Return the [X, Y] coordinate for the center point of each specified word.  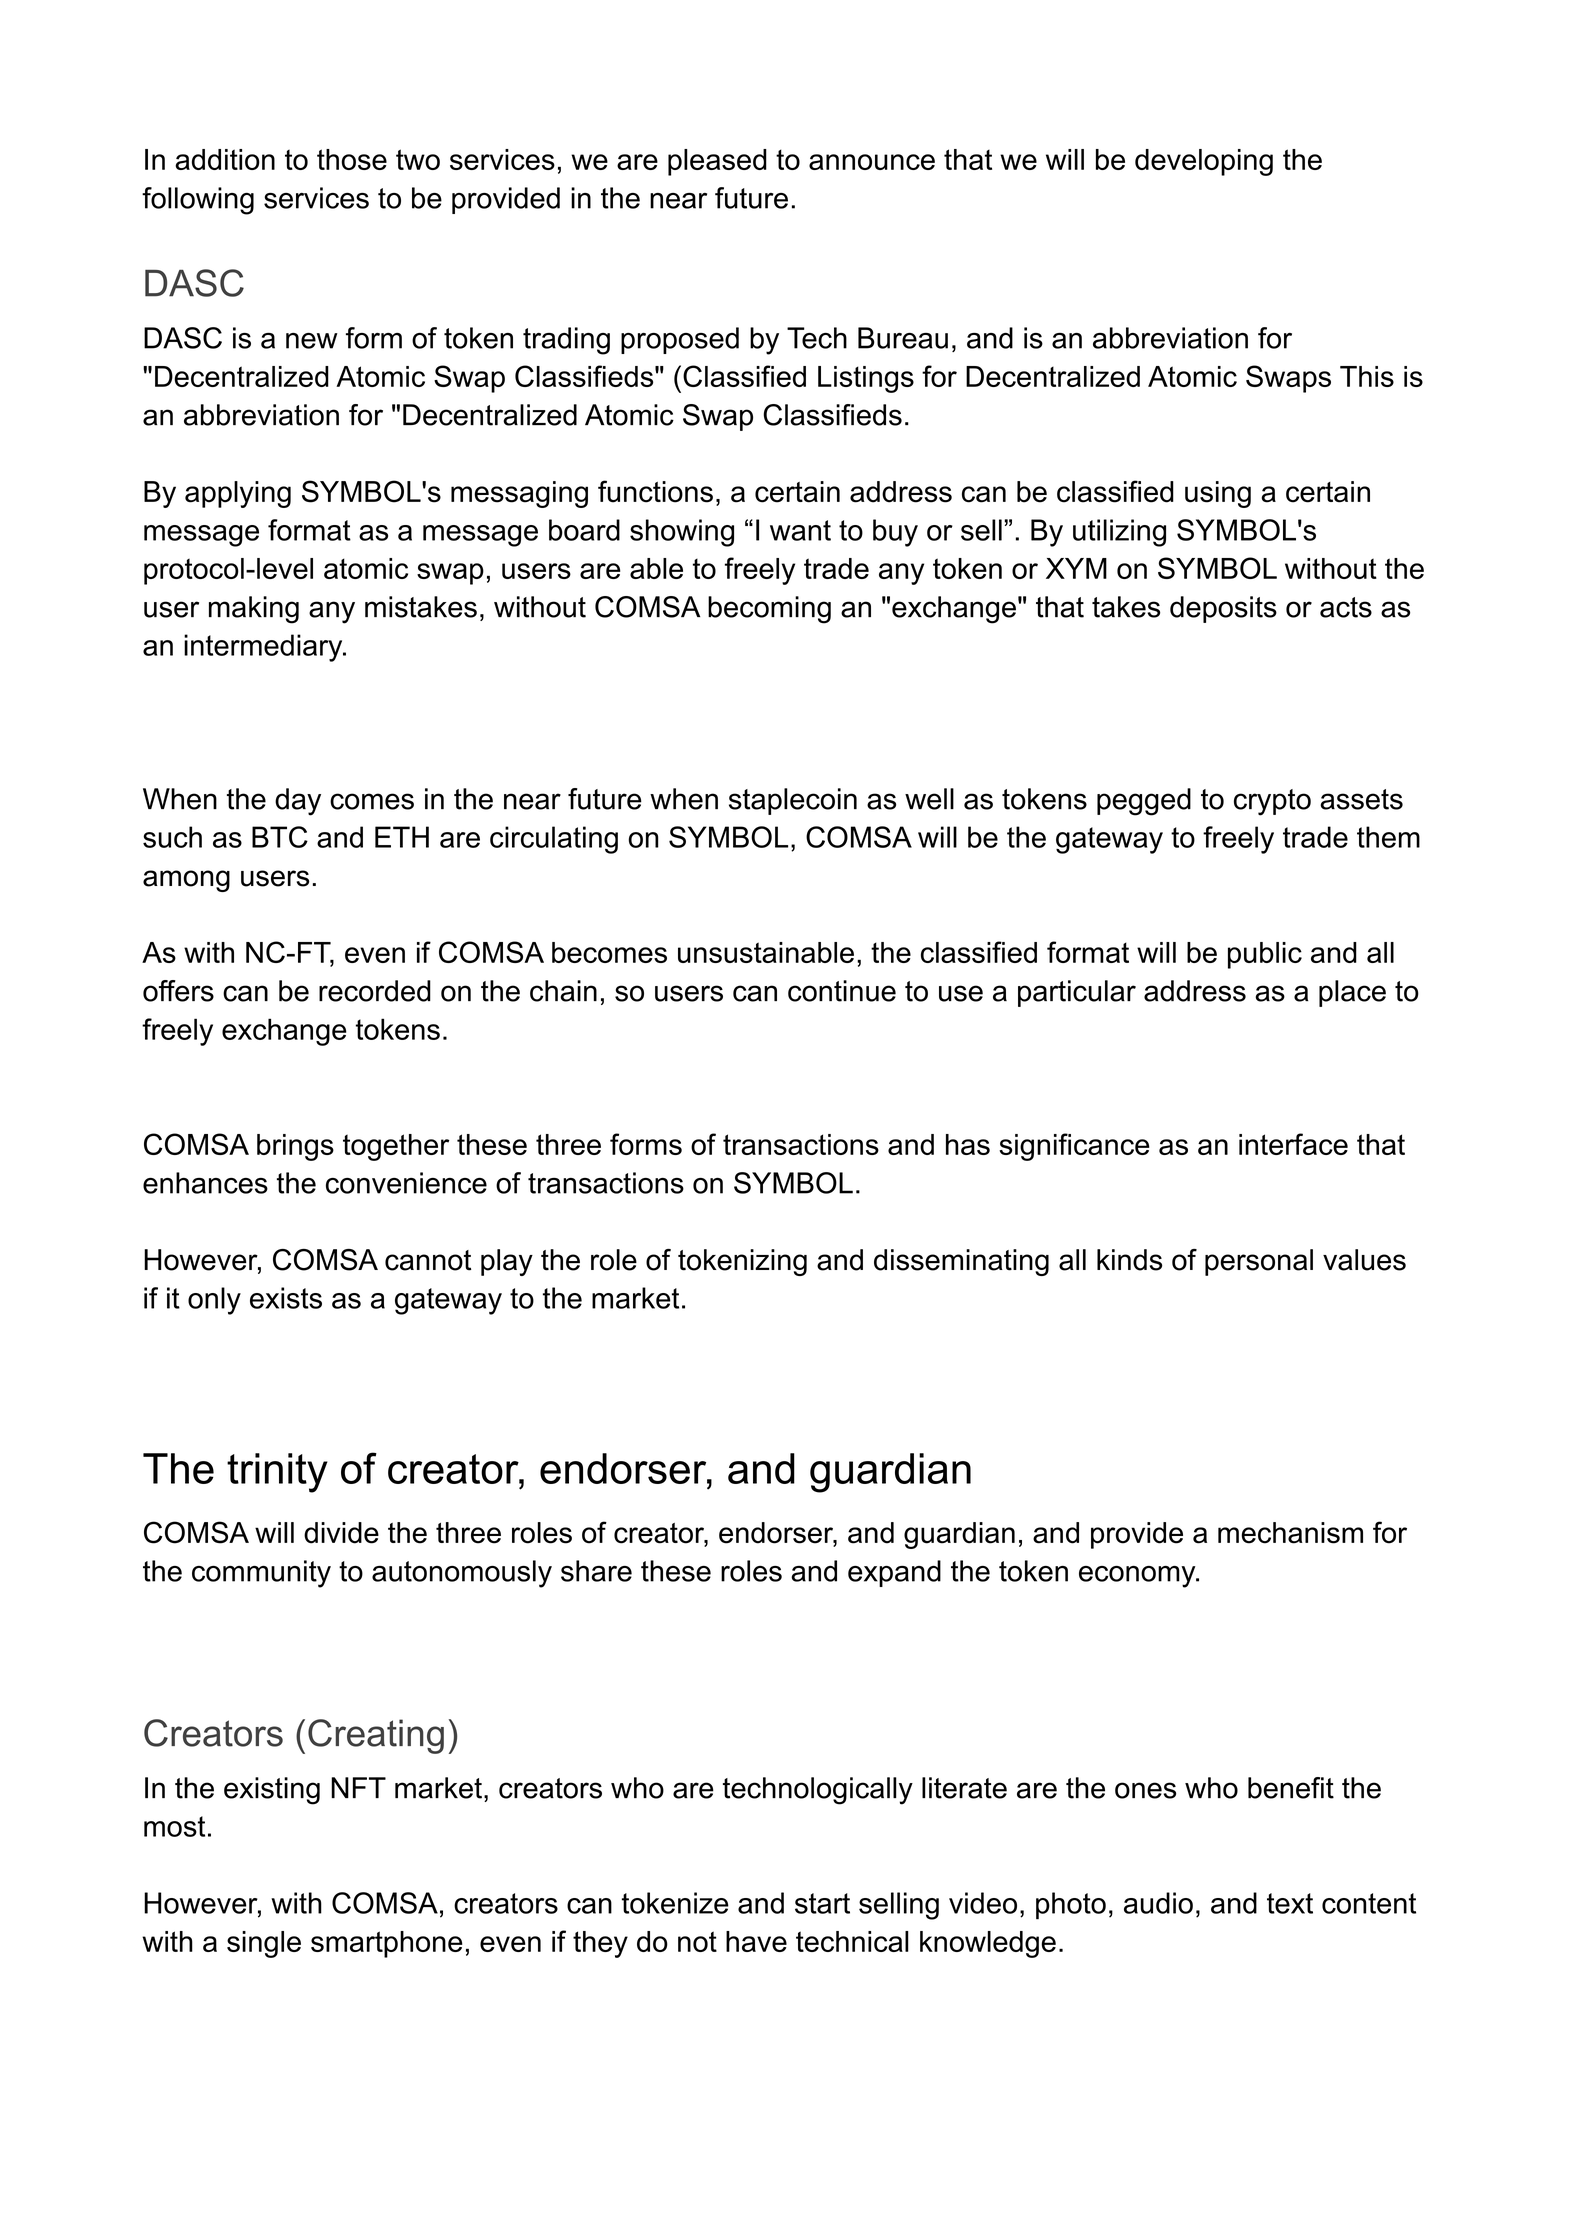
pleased [717, 162]
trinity [277, 1473]
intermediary [264, 648]
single [264, 1944]
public [1265, 955]
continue [842, 991]
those [352, 159]
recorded [375, 991]
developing [1204, 162]
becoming [769, 610]
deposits [1223, 609]
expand [894, 1573]
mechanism [1290, 1533]
